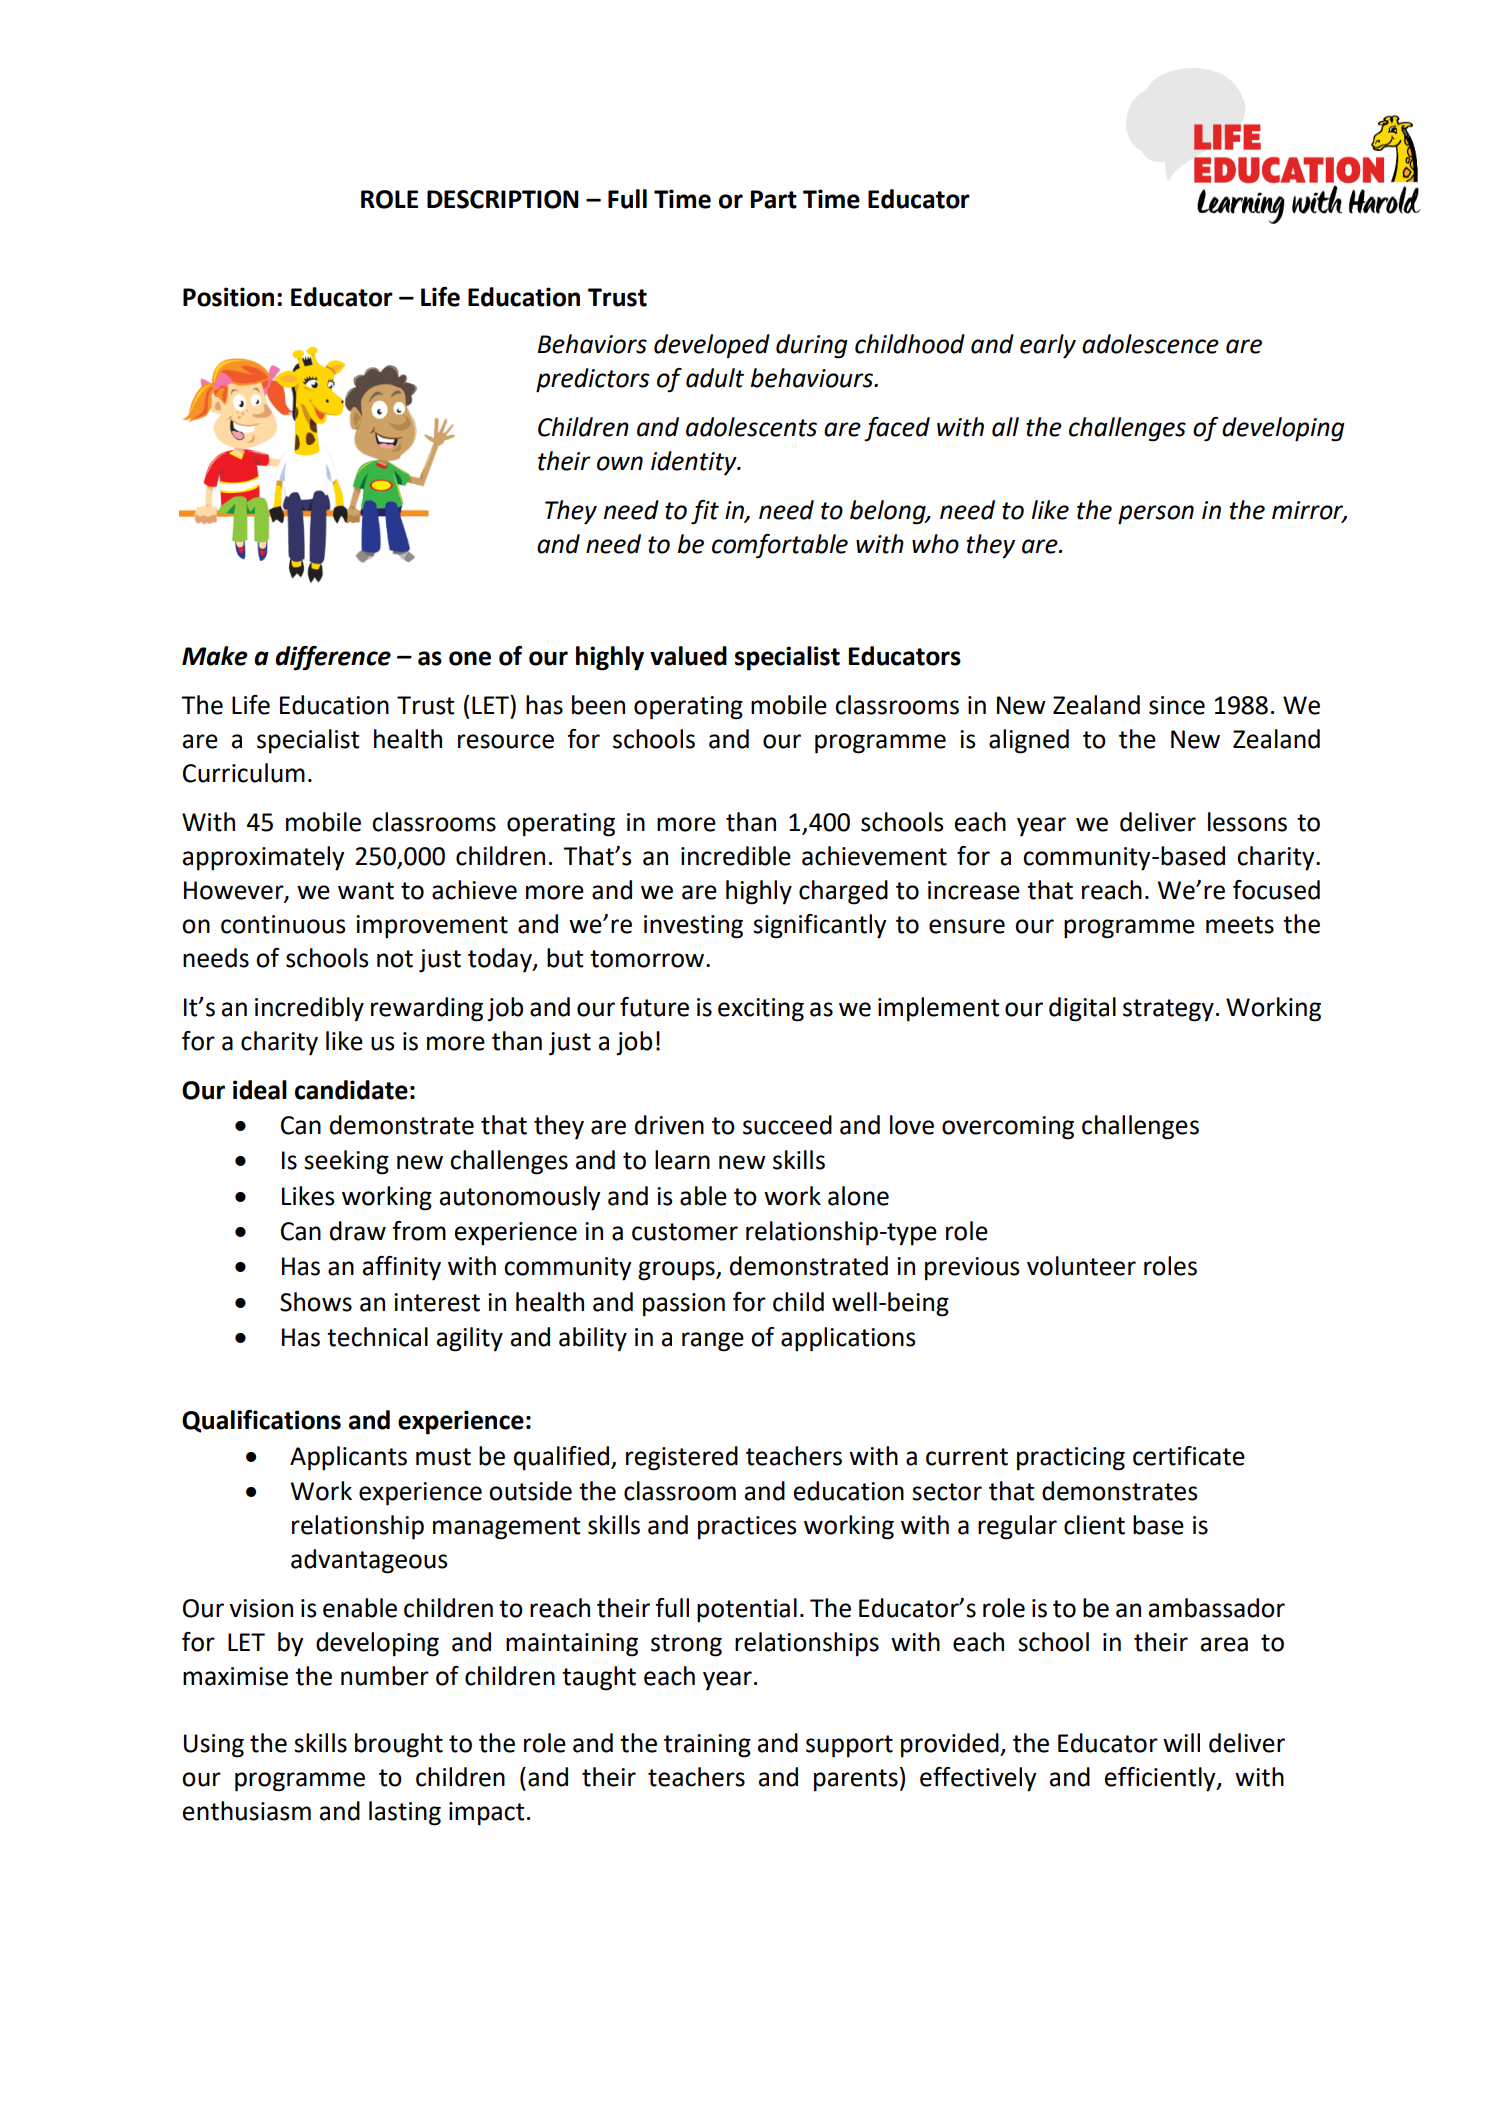 The width and height of the screenshot is (1503, 2125). Describe the element at coordinates (228, 297) in the screenshot. I see `Position` at that location.
